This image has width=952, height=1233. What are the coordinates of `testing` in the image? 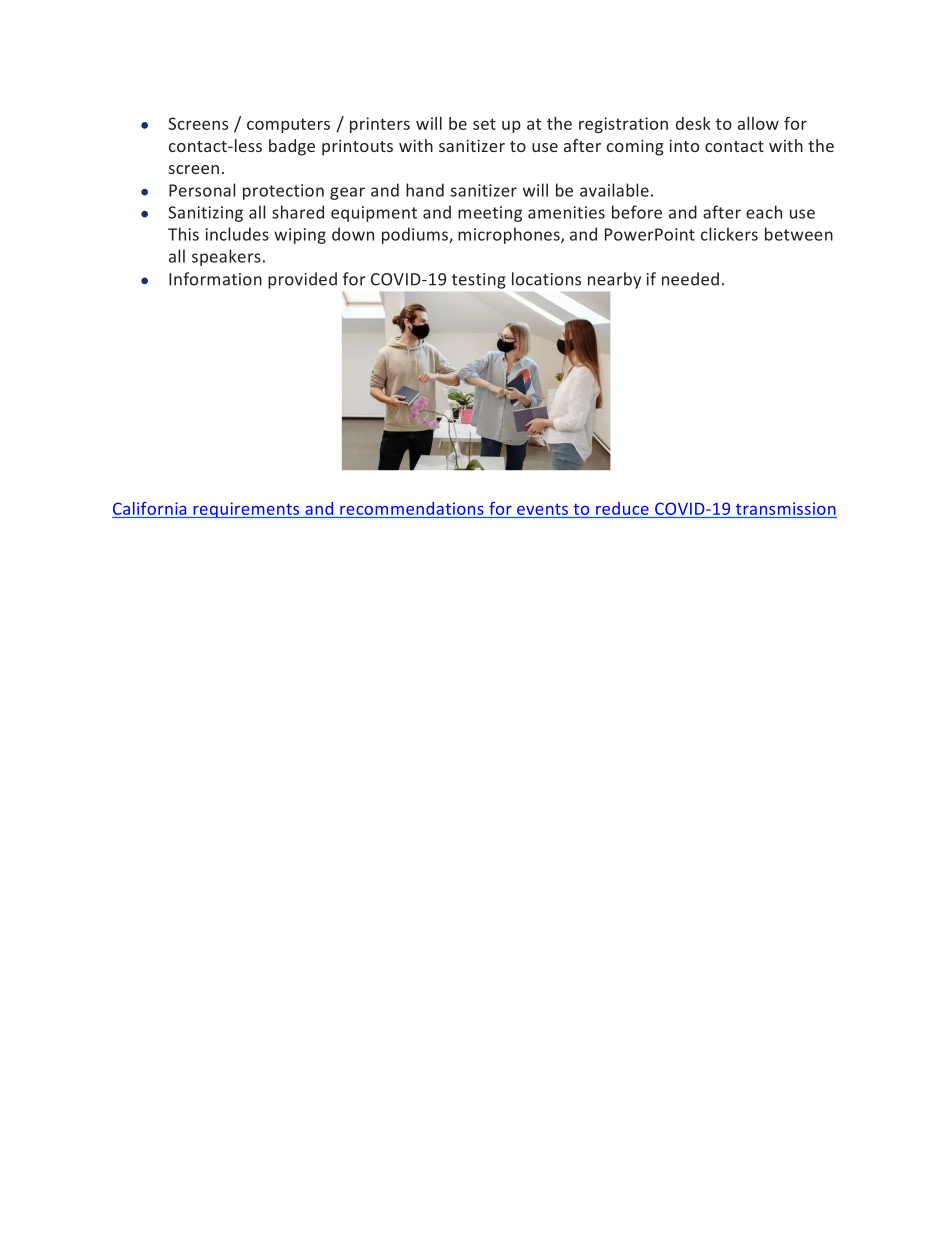 It's located at (478, 281).
